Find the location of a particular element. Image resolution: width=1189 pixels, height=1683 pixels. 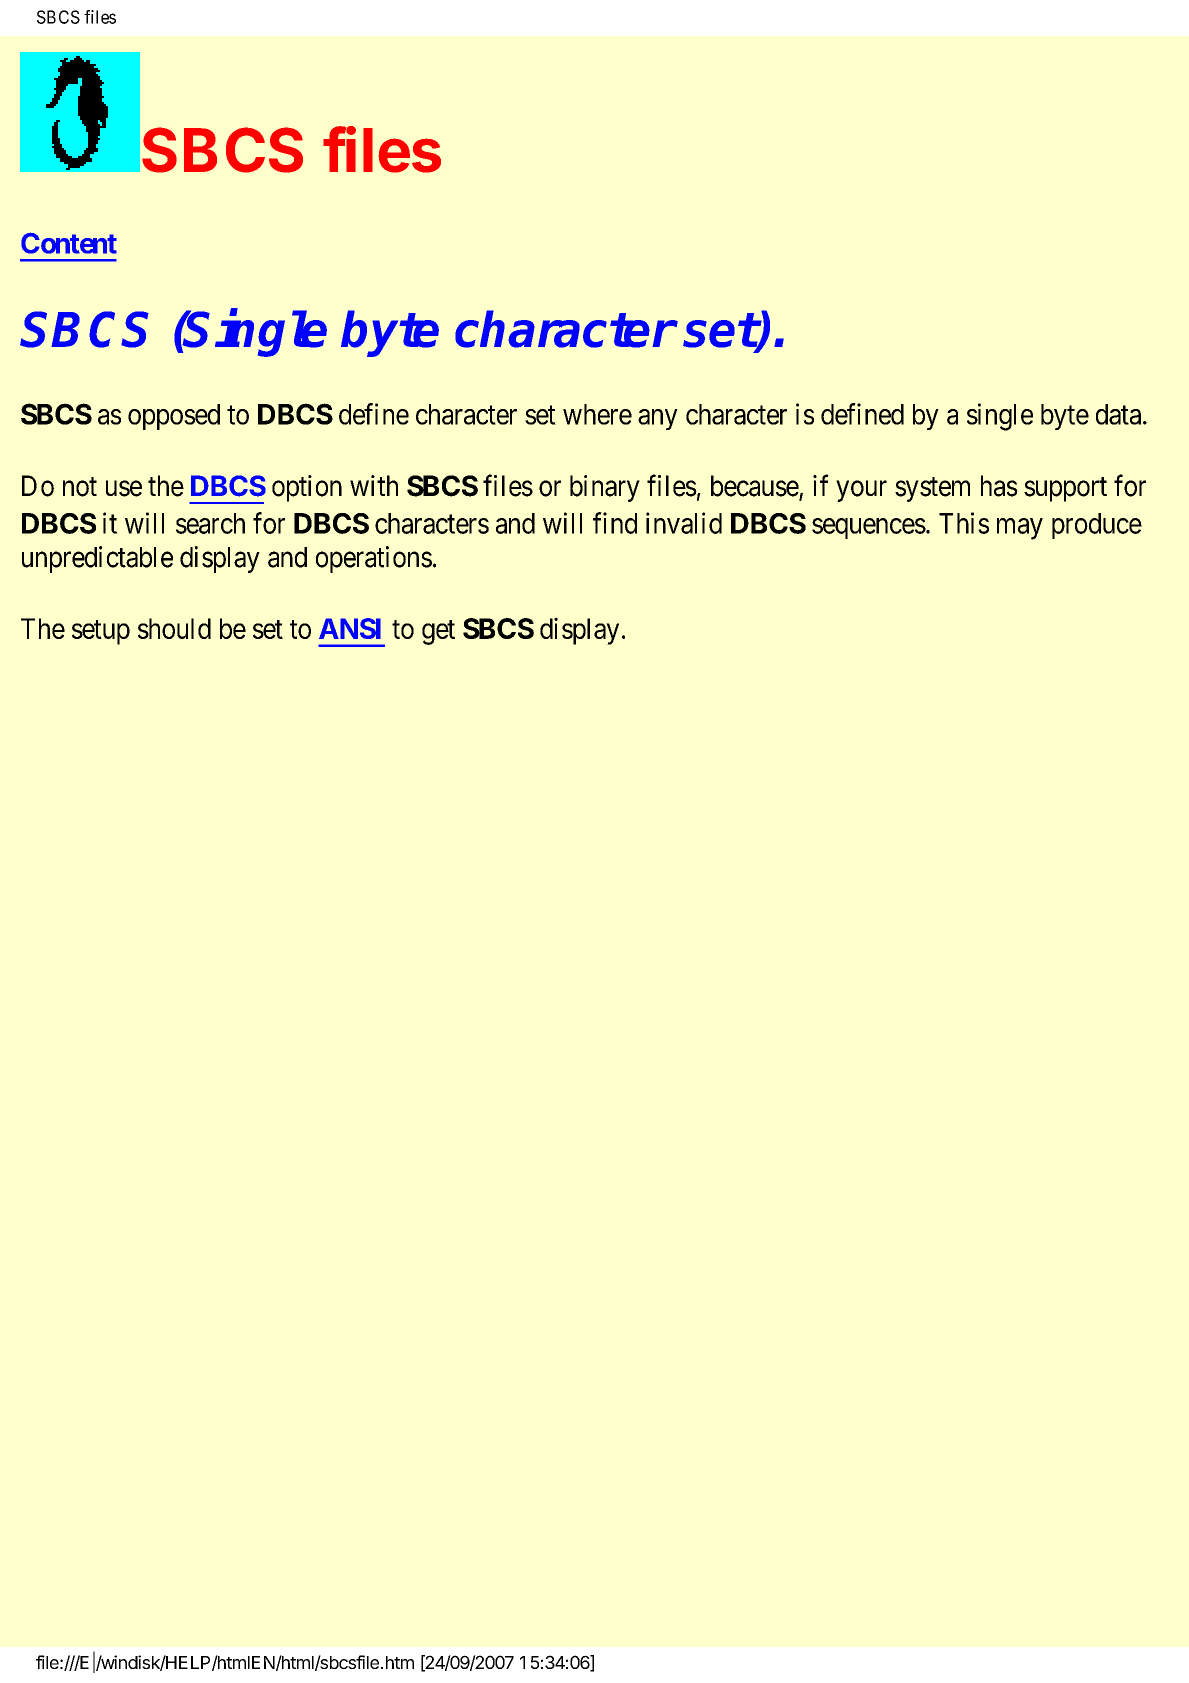

opposed is located at coordinates (174, 417).
